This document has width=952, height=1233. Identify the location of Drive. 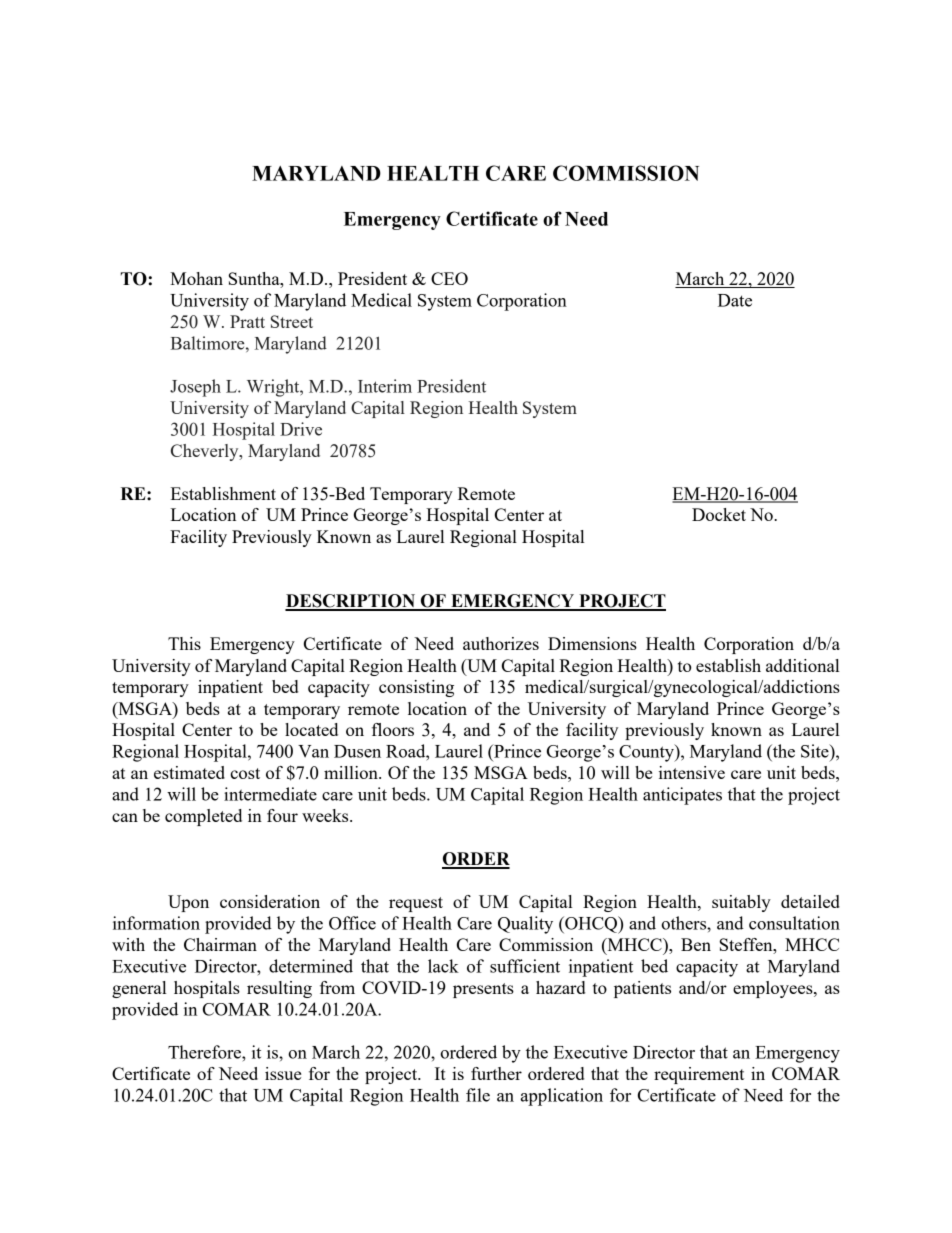
(301, 429).
